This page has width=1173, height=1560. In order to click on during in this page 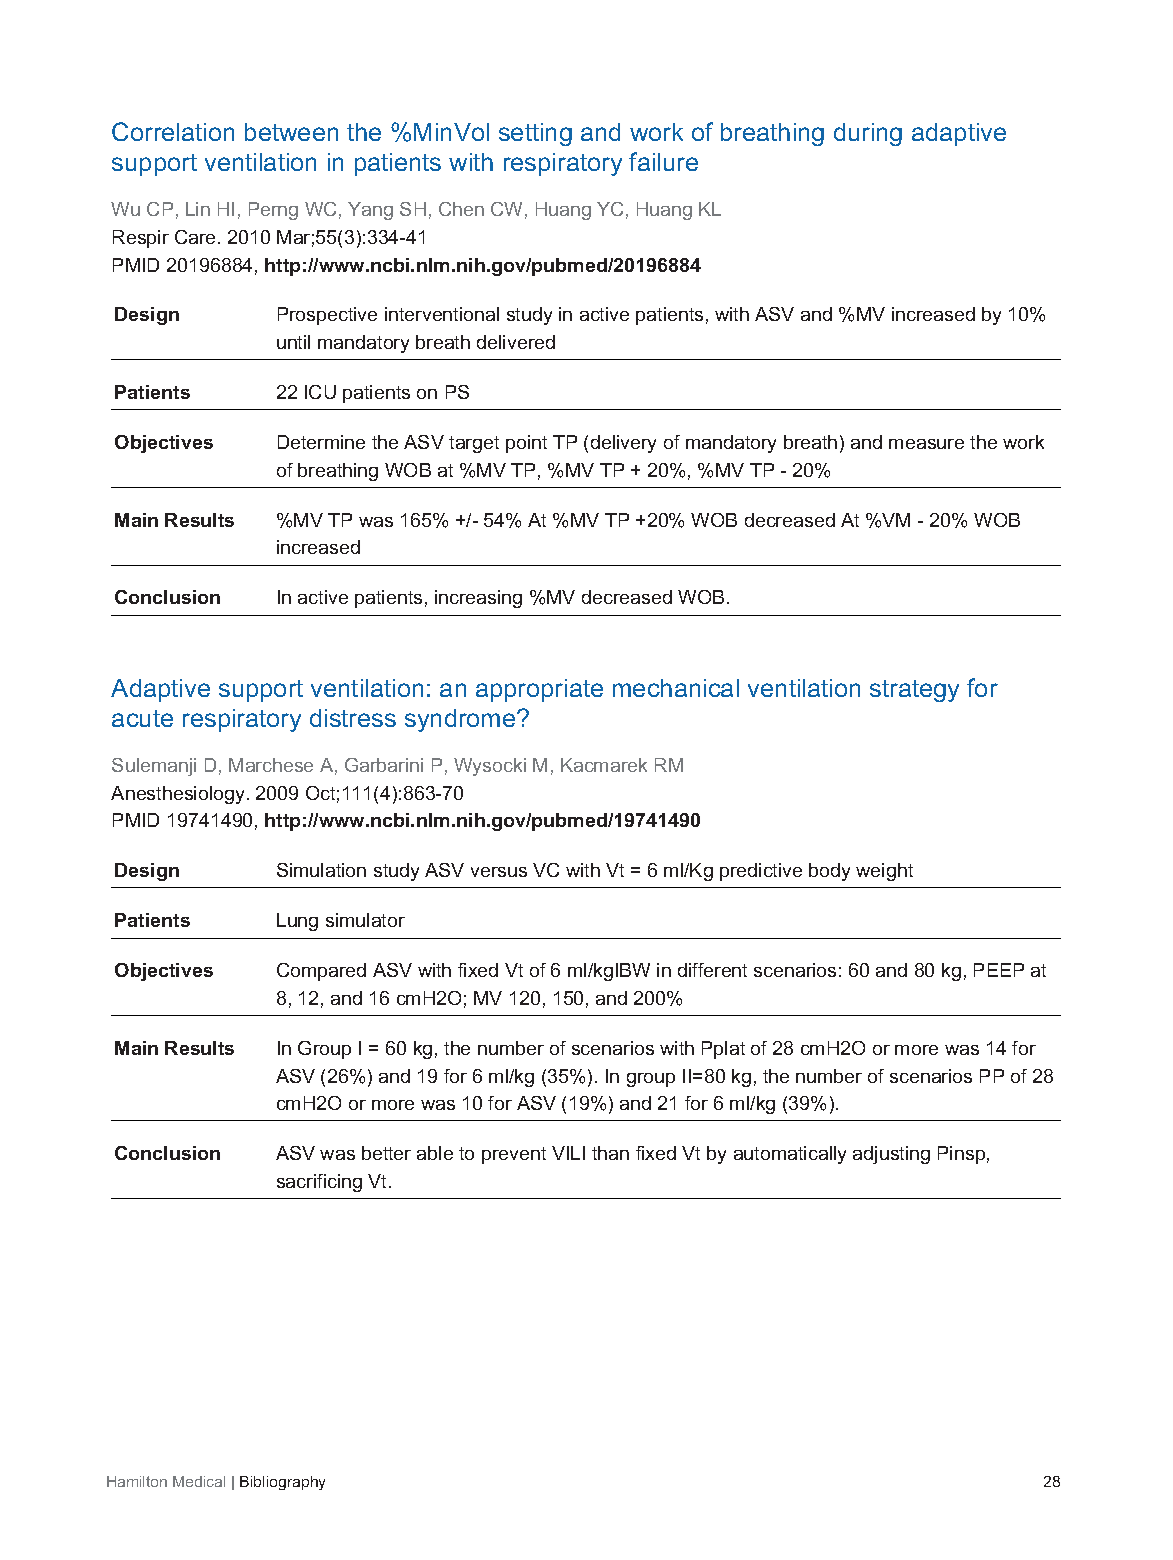, I will do `click(868, 134)`.
